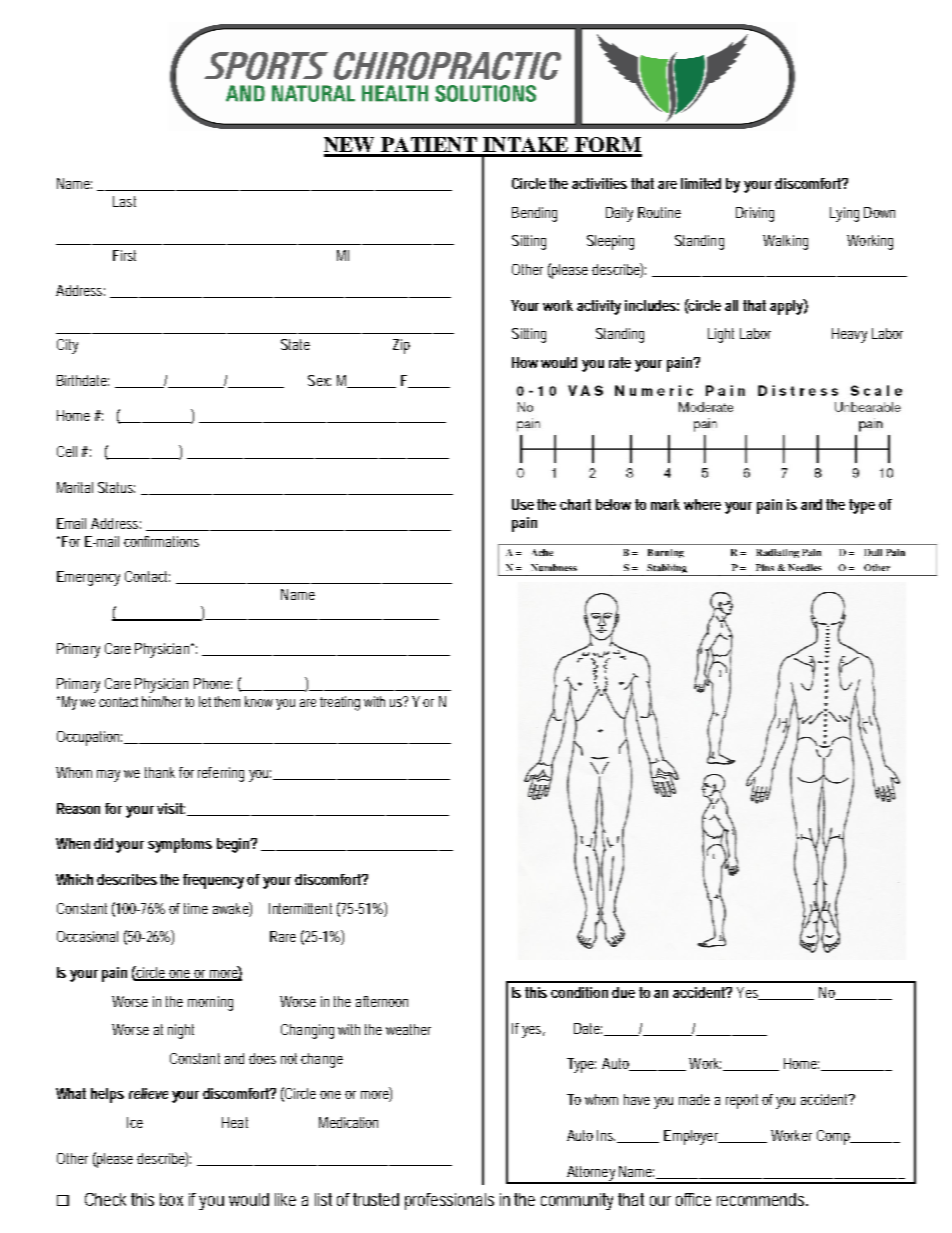  Describe the element at coordinates (449, 1201) in the page. I see `professionals` at that location.
